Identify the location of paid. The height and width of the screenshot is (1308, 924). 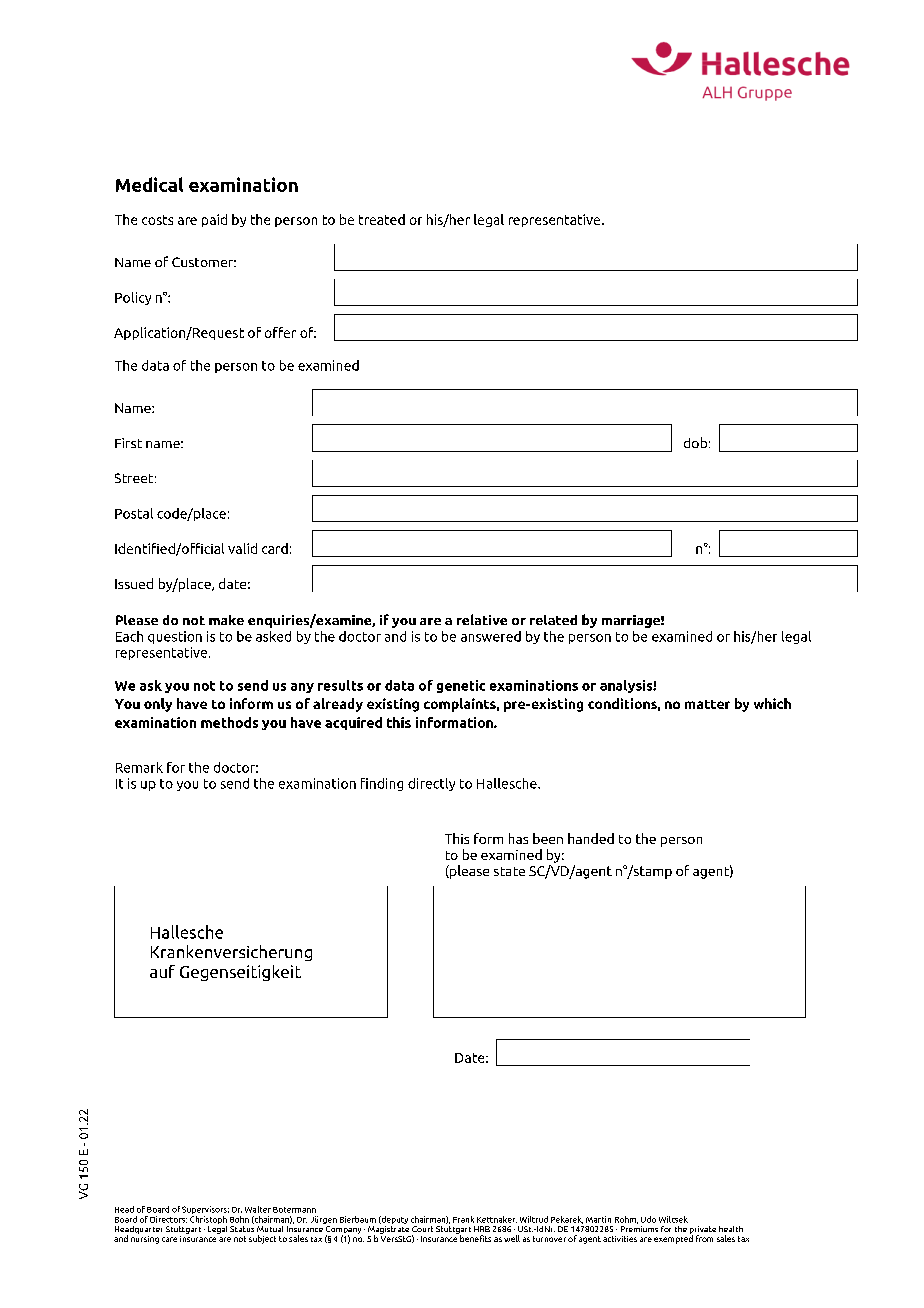
(214, 220).
